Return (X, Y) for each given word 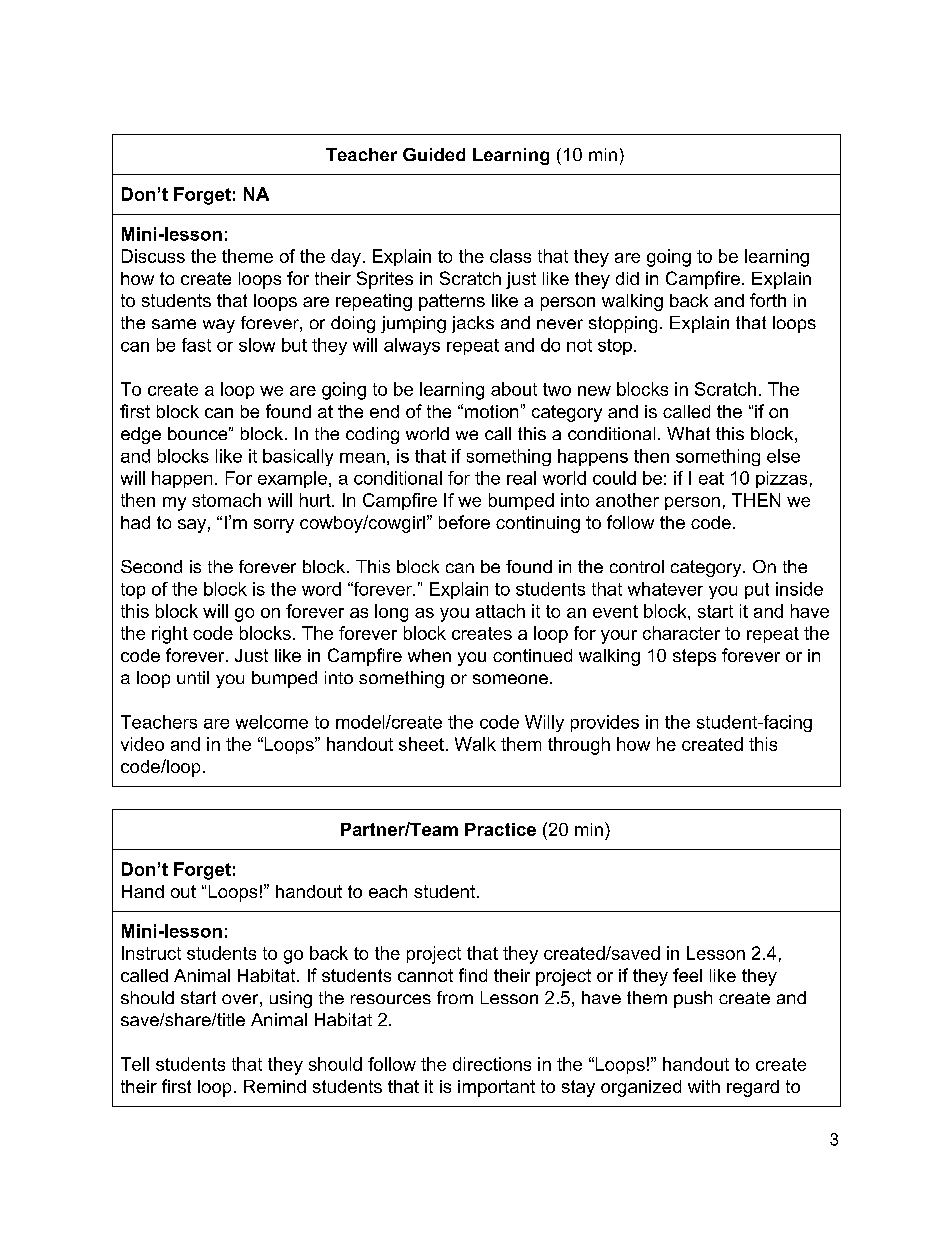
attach (500, 611)
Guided (434, 154)
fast (196, 345)
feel (687, 975)
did (627, 278)
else (783, 456)
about (514, 389)
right (170, 635)
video (142, 744)
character (681, 633)
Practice (500, 829)
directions (492, 1064)
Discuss (153, 256)
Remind (275, 1086)
